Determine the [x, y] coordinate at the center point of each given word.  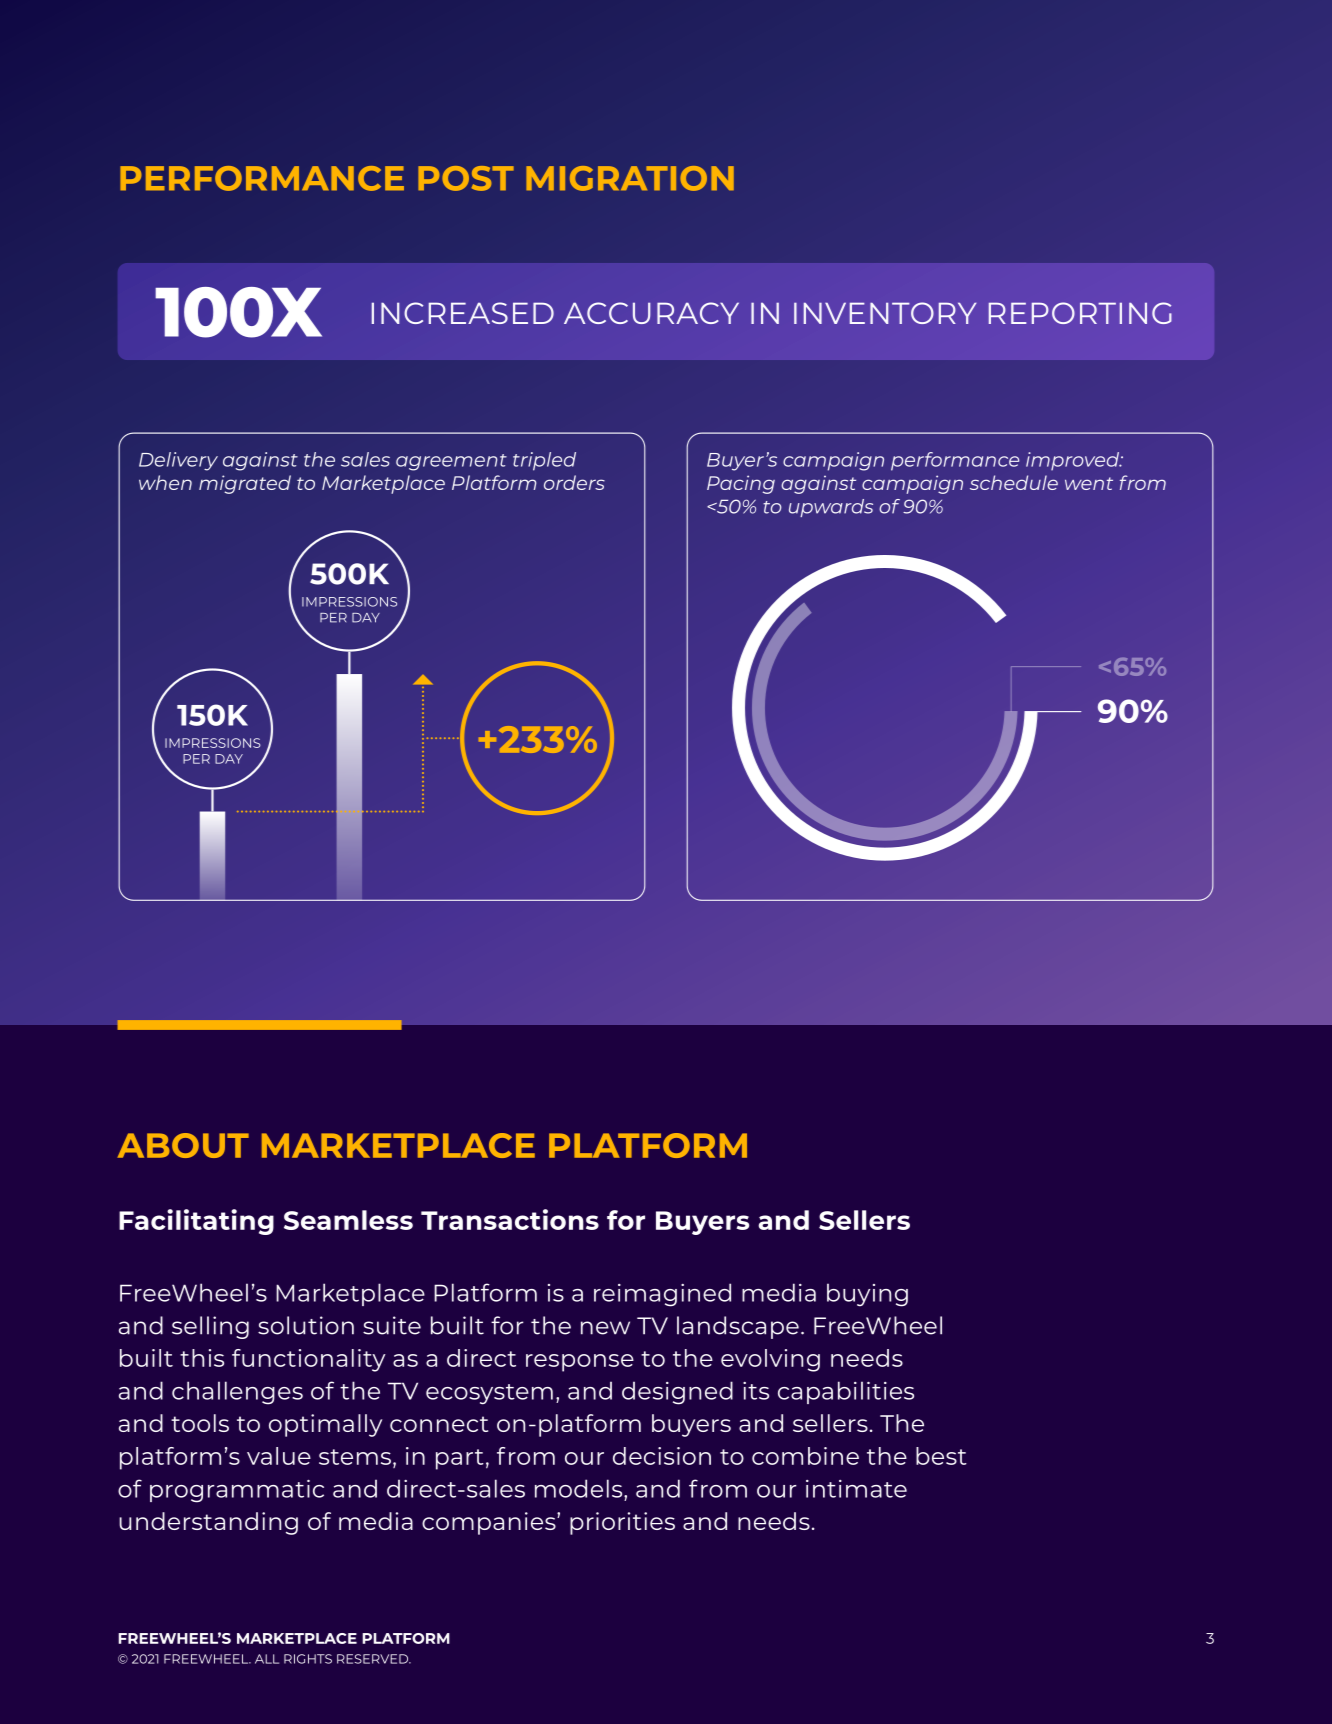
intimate [856, 1489]
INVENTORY [885, 313]
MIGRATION [630, 178]
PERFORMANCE [262, 178]
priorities [622, 1523]
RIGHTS [308, 1659]
